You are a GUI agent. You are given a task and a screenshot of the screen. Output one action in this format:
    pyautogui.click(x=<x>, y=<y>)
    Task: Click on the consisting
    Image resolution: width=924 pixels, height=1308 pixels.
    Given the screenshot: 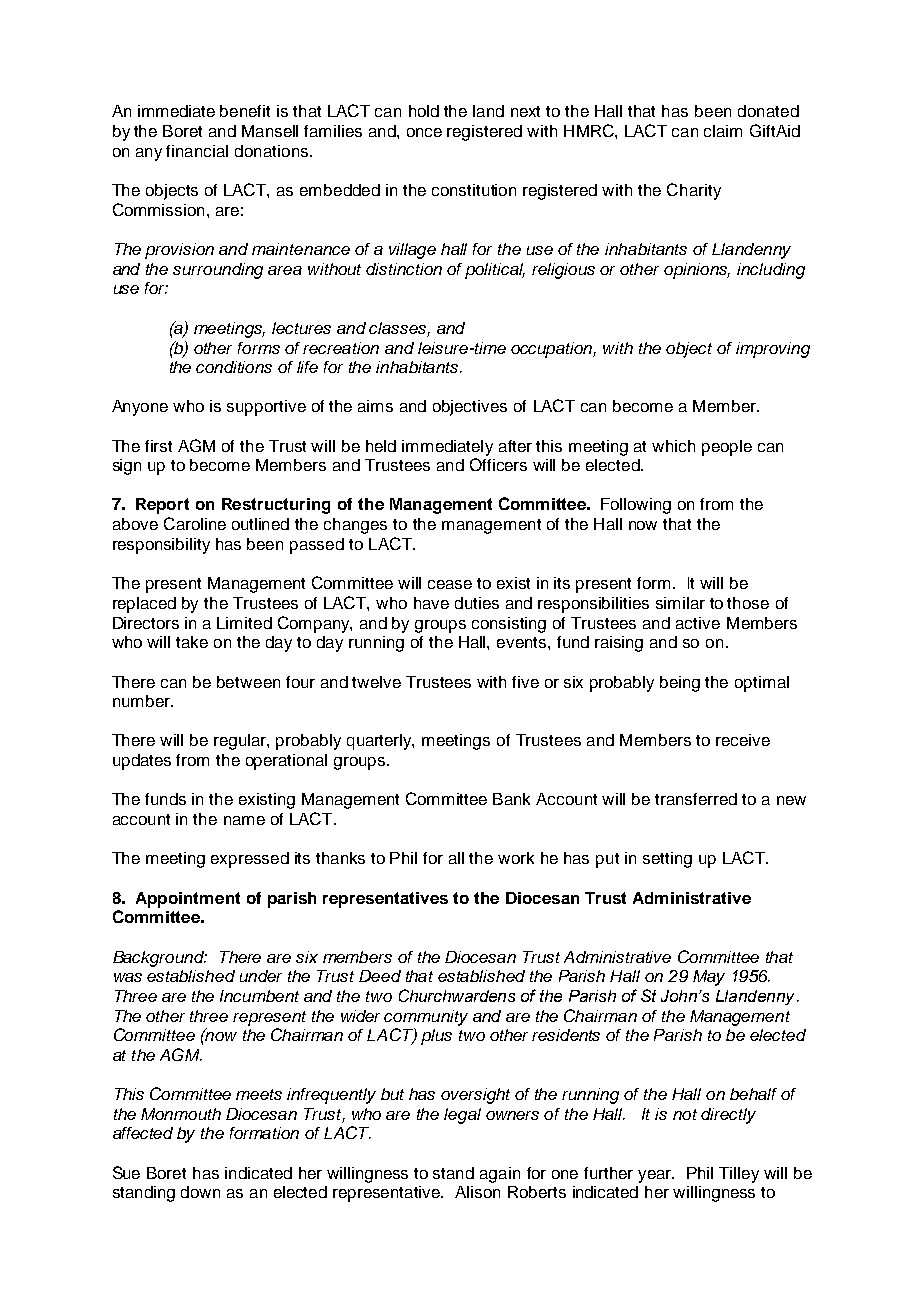 What is the action you would take?
    pyautogui.click(x=509, y=625)
